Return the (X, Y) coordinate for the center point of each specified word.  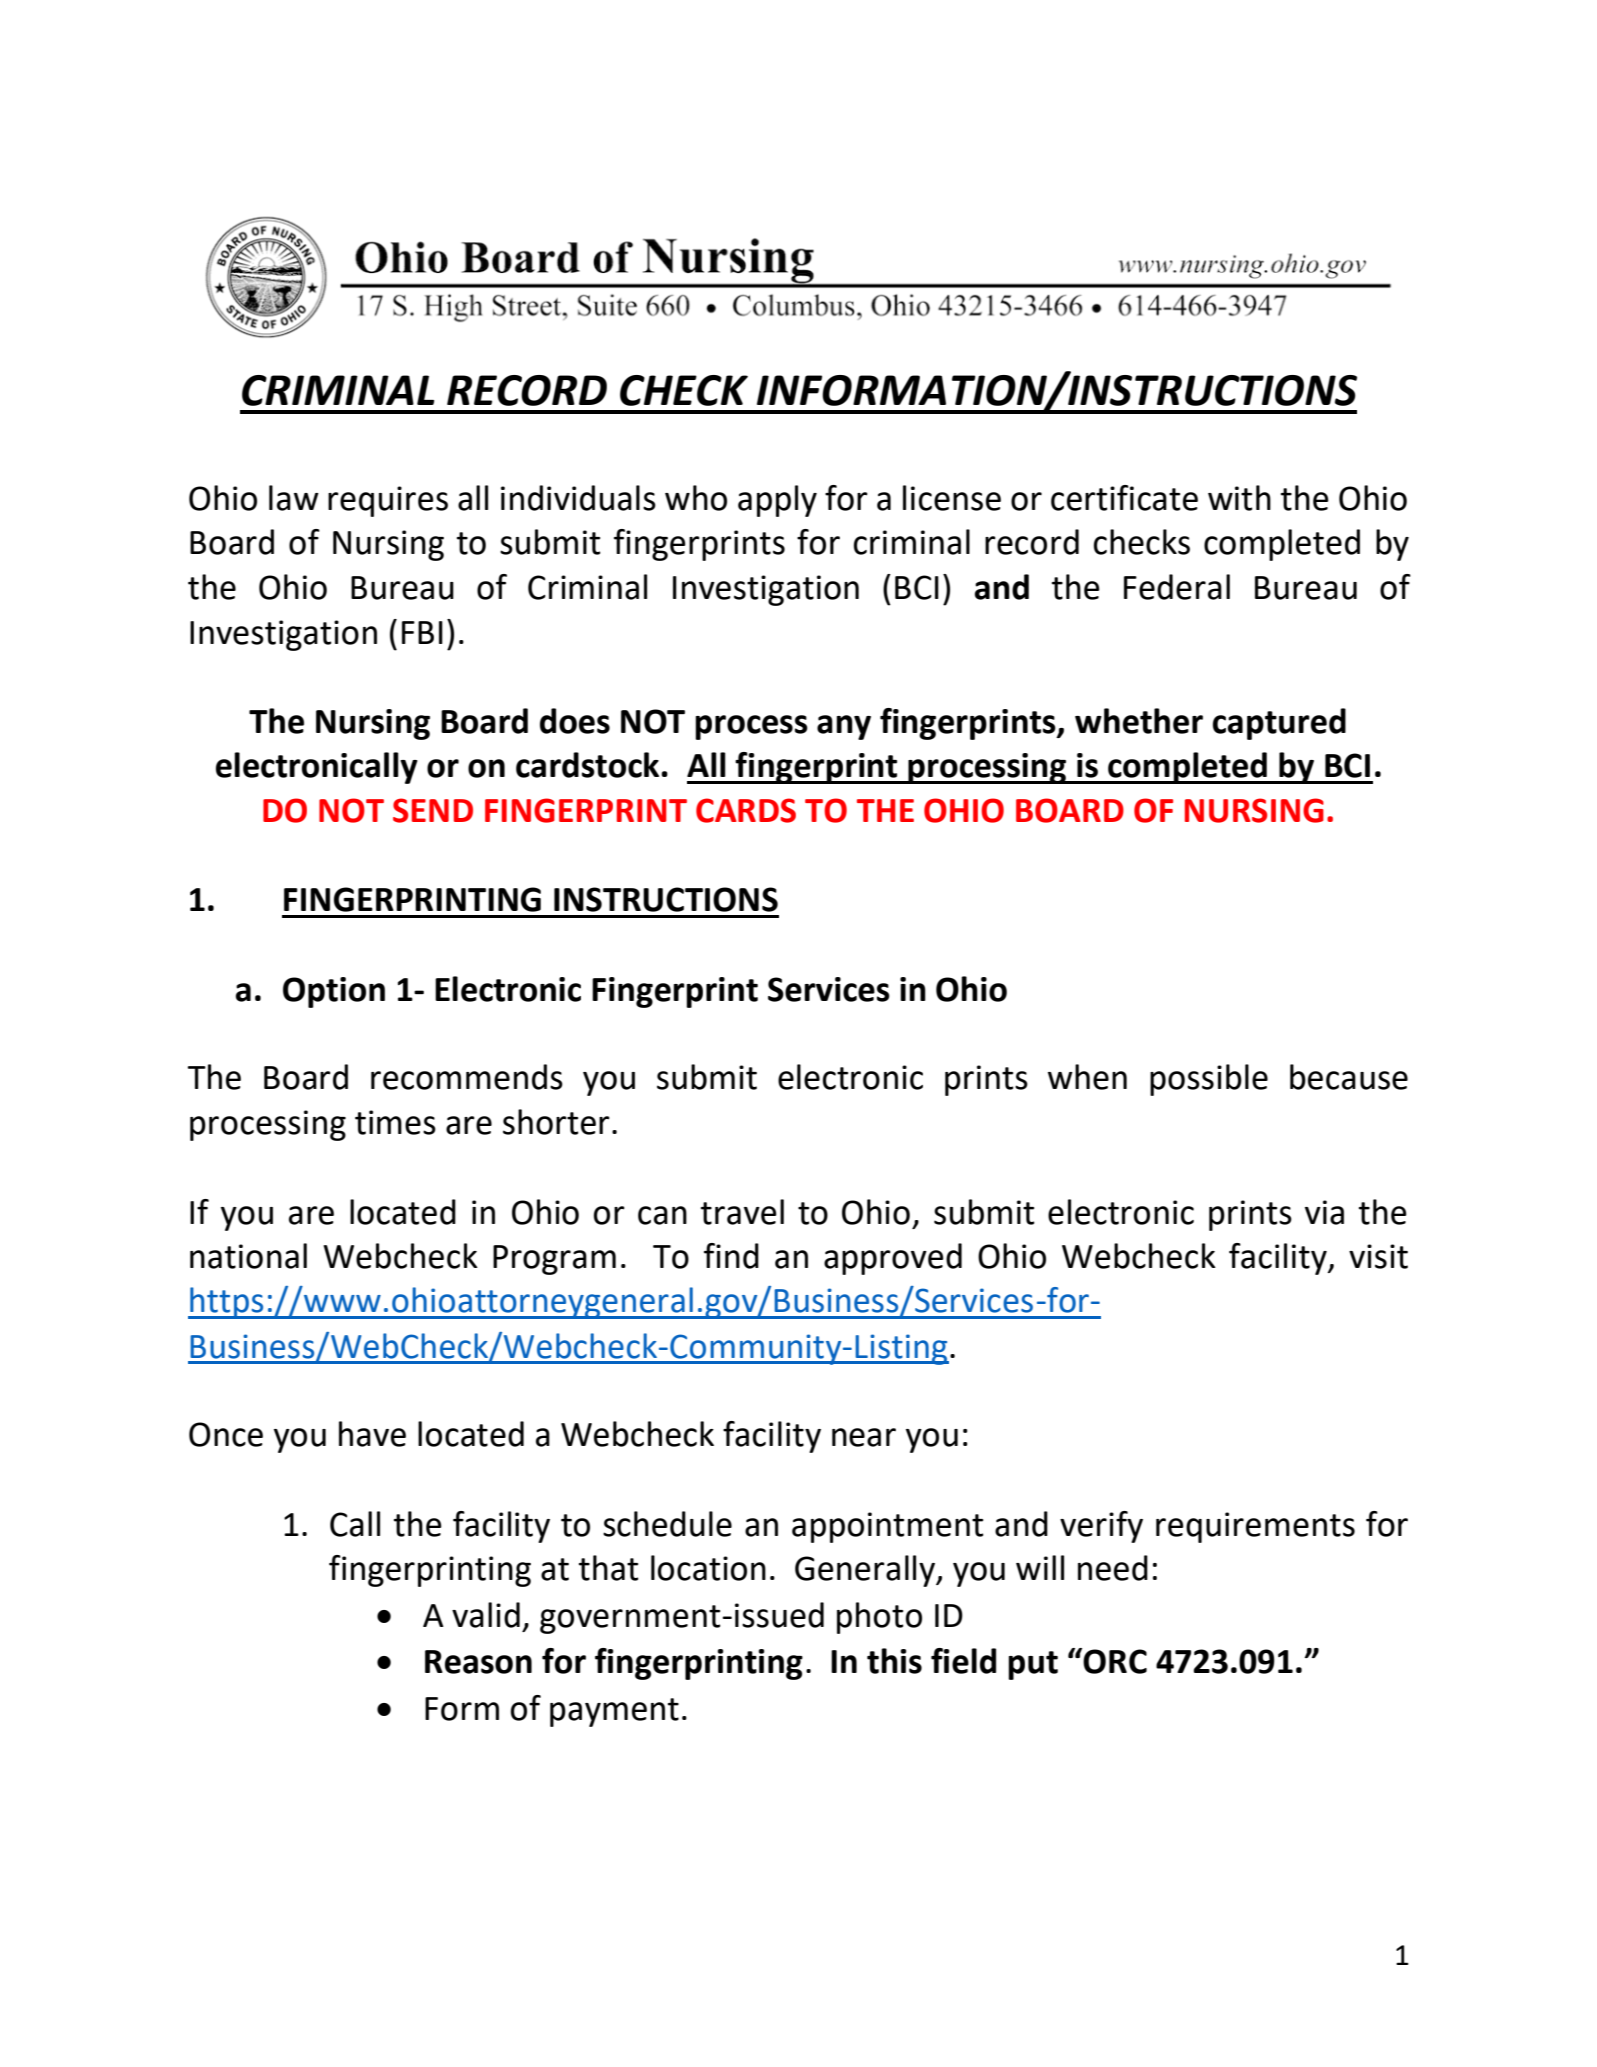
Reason (478, 1662)
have (372, 1434)
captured (1279, 724)
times (395, 1122)
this (894, 1661)
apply (777, 501)
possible (1209, 1080)
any (844, 727)
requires (388, 501)
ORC (1114, 1661)
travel (742, 1212)
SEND (433, 810)
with (1239, 498)
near (864, 1437)
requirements (1255, 1527)
